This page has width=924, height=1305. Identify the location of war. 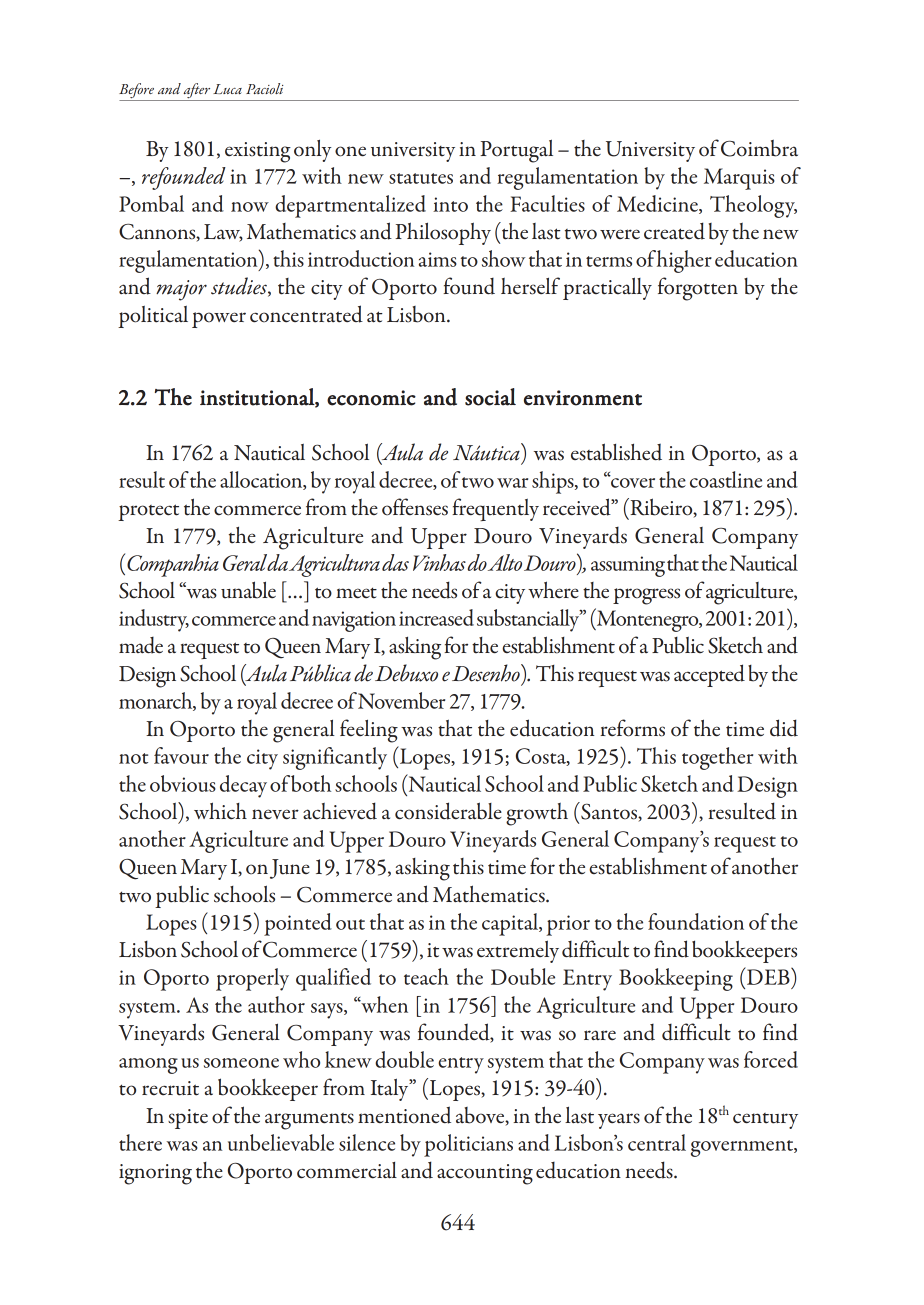
(512, 483).
